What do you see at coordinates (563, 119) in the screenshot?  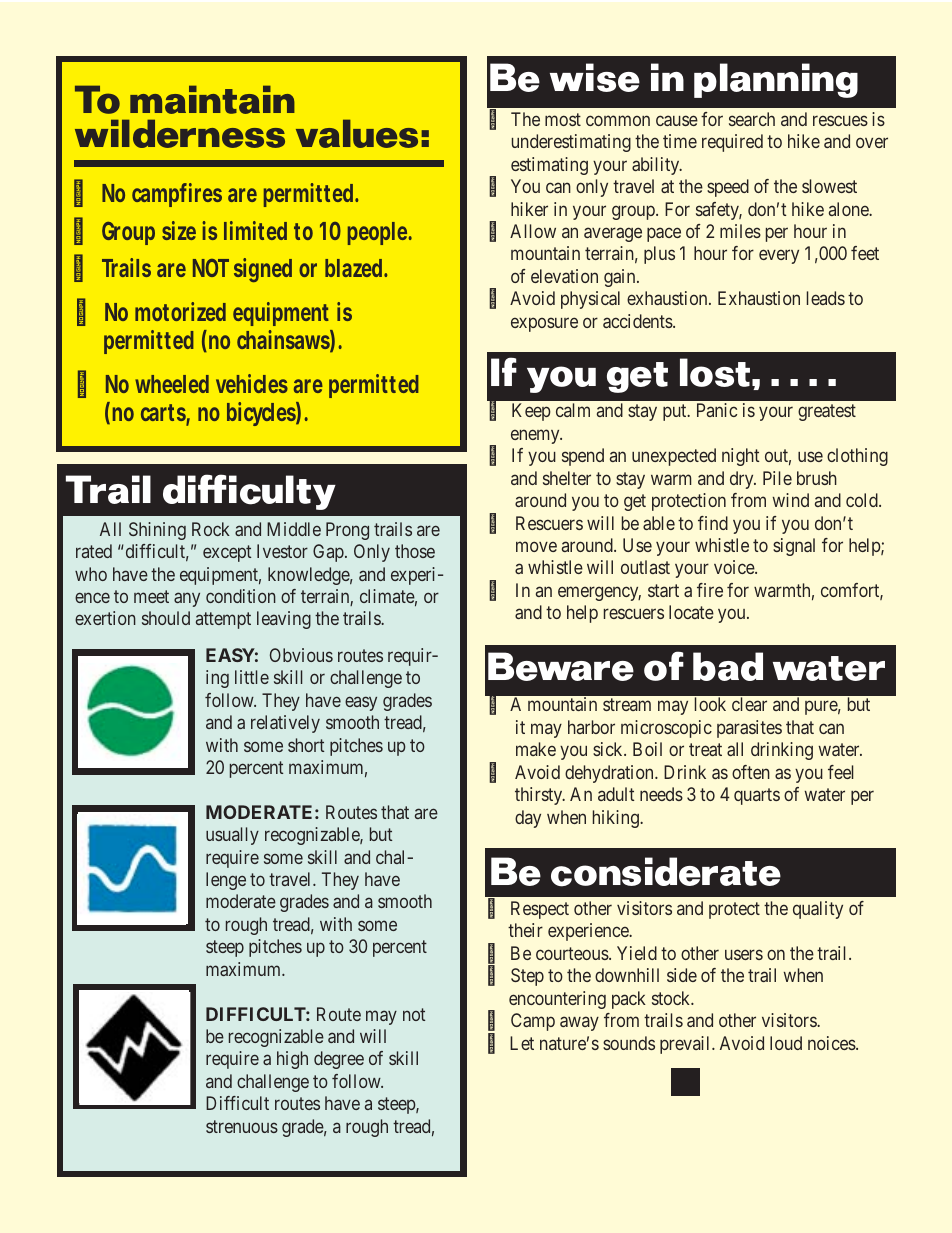 I see `most` at bounding box center [563, 119].
